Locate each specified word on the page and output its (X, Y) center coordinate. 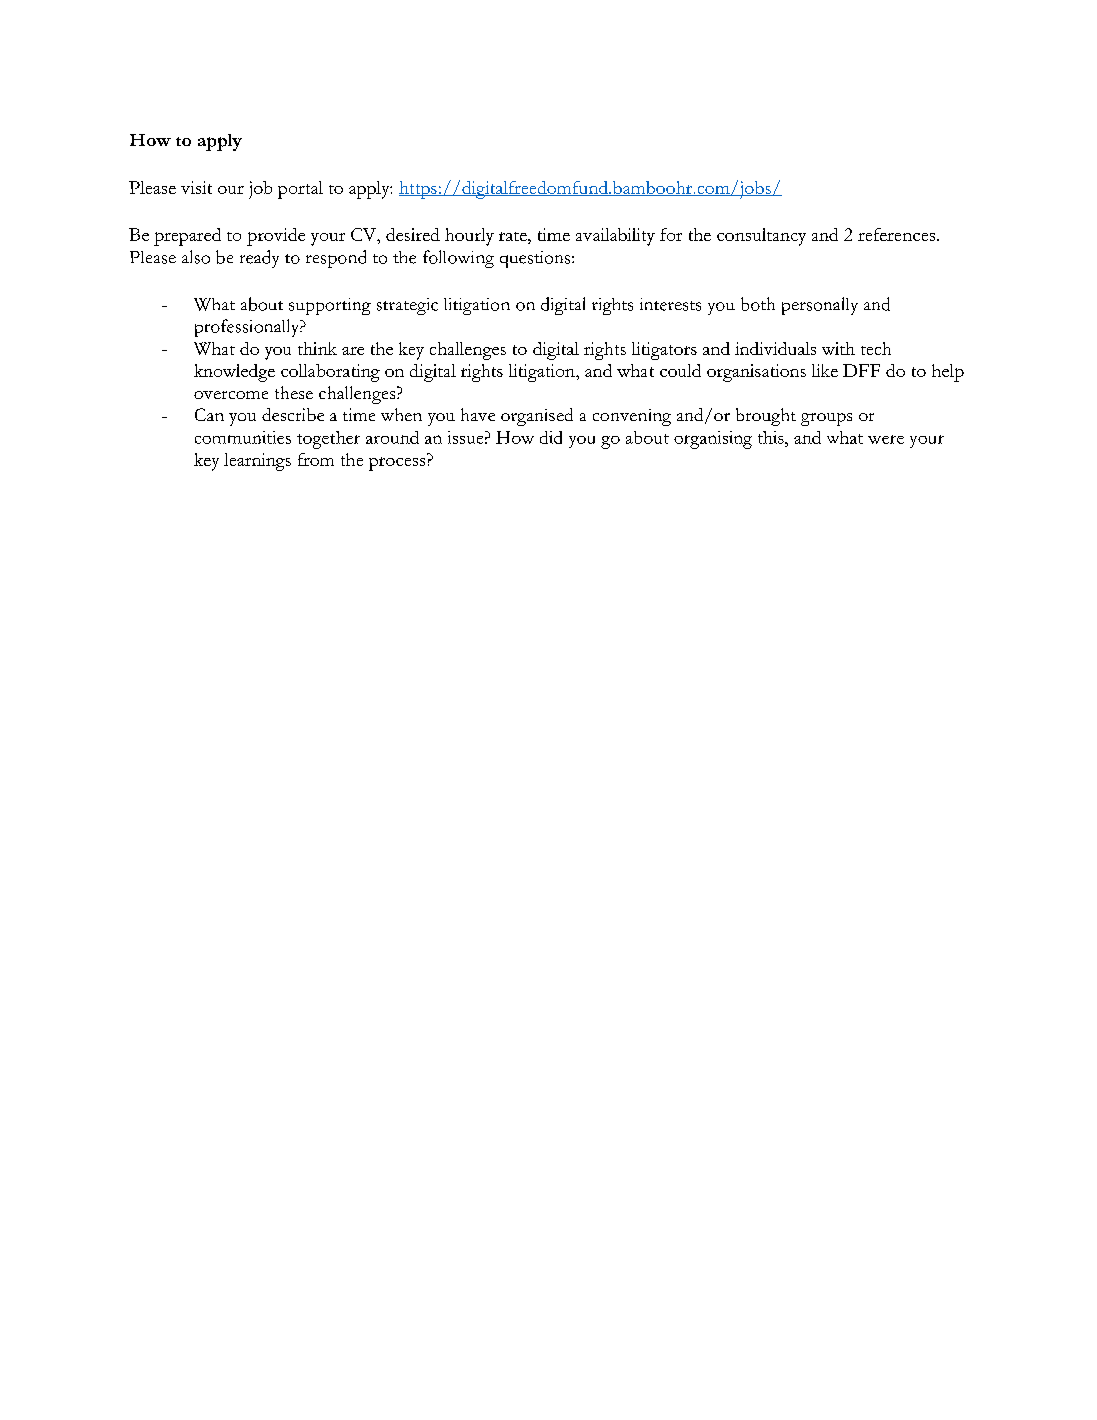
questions (536, 259)
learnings (257, 462)
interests (670, 304)
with (838, 348)
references (898, 234)
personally (820, 306)
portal (300, 190)
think (317, 348)
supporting (330, 306)
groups (826, 419)
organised (537, 417)
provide (276, 237)
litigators (664, 351)
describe (293, 414)
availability (615, 237)
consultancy (761, 237)
